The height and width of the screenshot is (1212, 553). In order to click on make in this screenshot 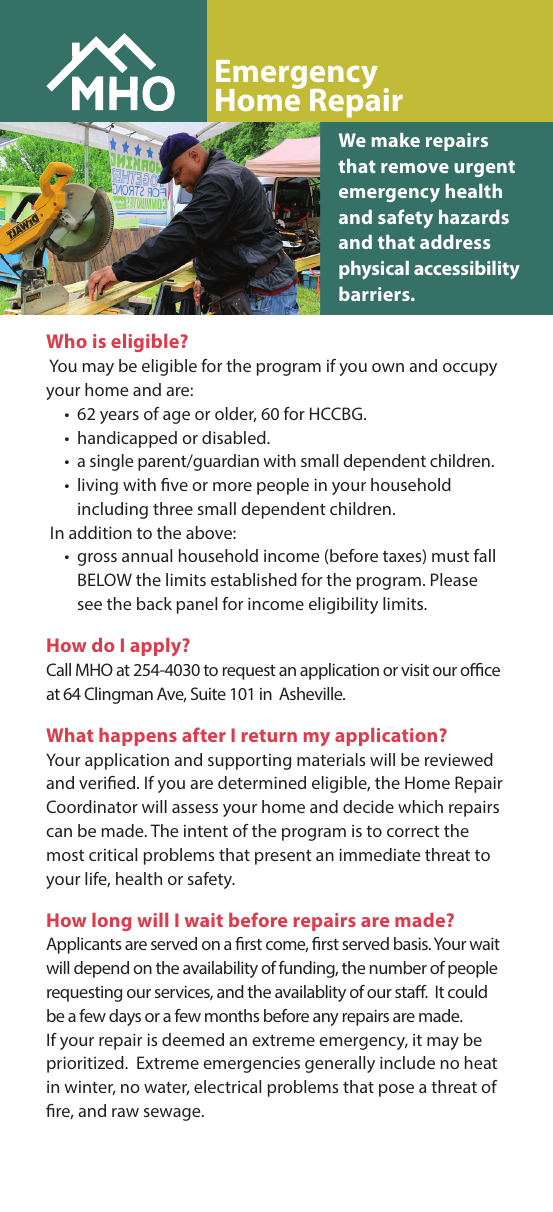, I will do `click(395, 140)`.
